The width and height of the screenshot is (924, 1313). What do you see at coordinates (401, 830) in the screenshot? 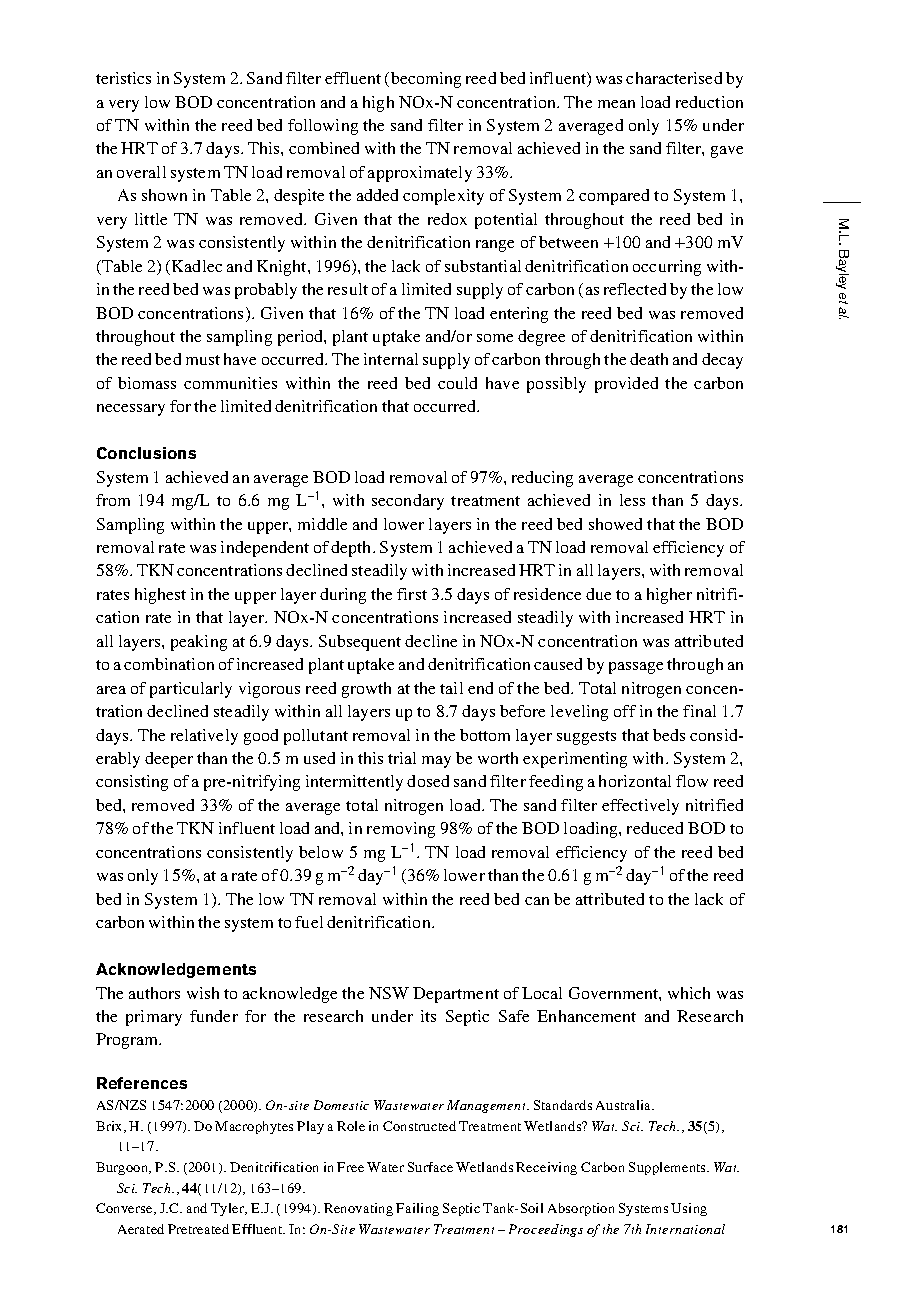
I see `removing` at bounding box center [401, 830].
